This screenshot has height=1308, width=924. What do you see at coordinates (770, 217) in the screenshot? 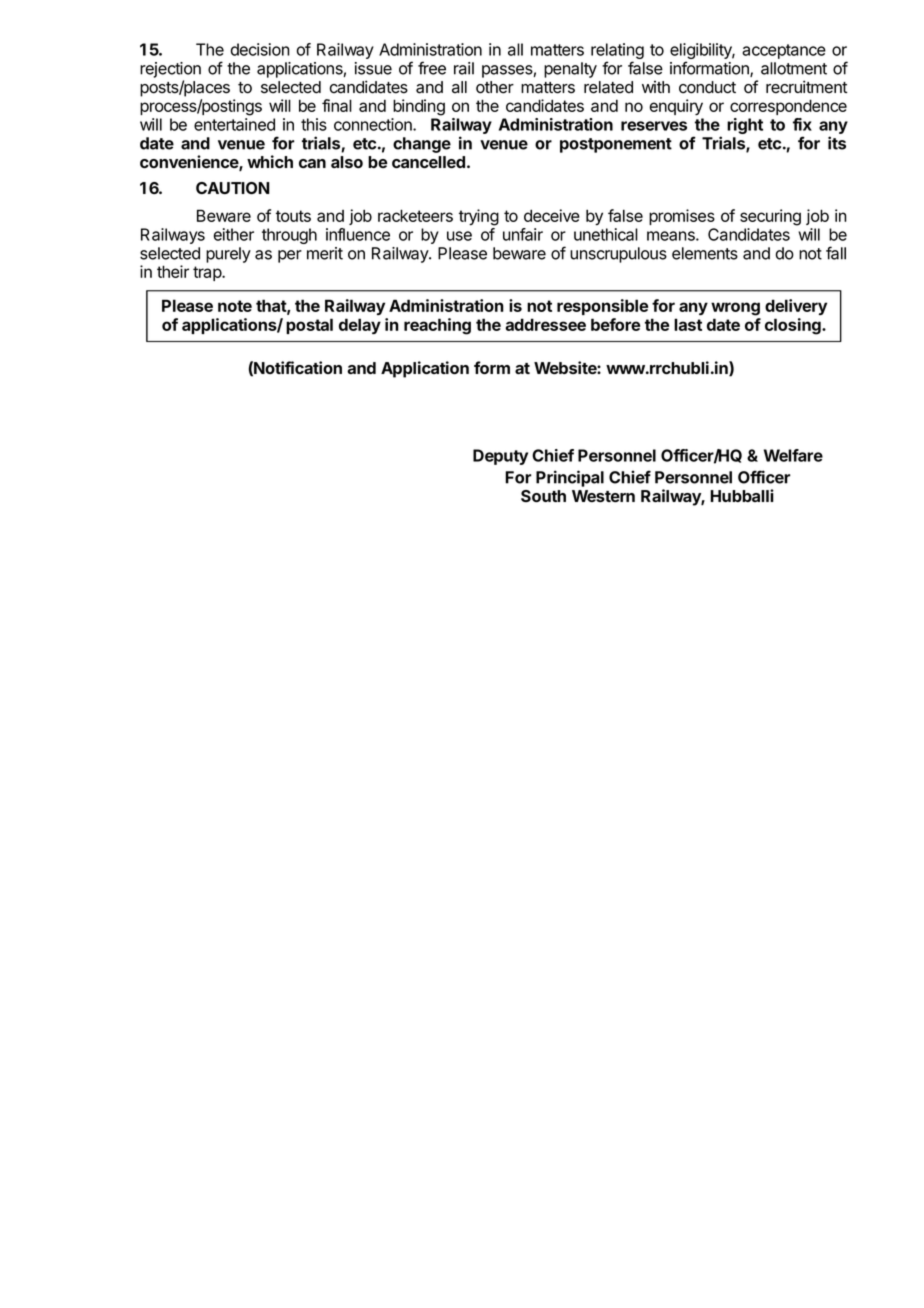
I see `securing` at bounding box center [770, 217].
